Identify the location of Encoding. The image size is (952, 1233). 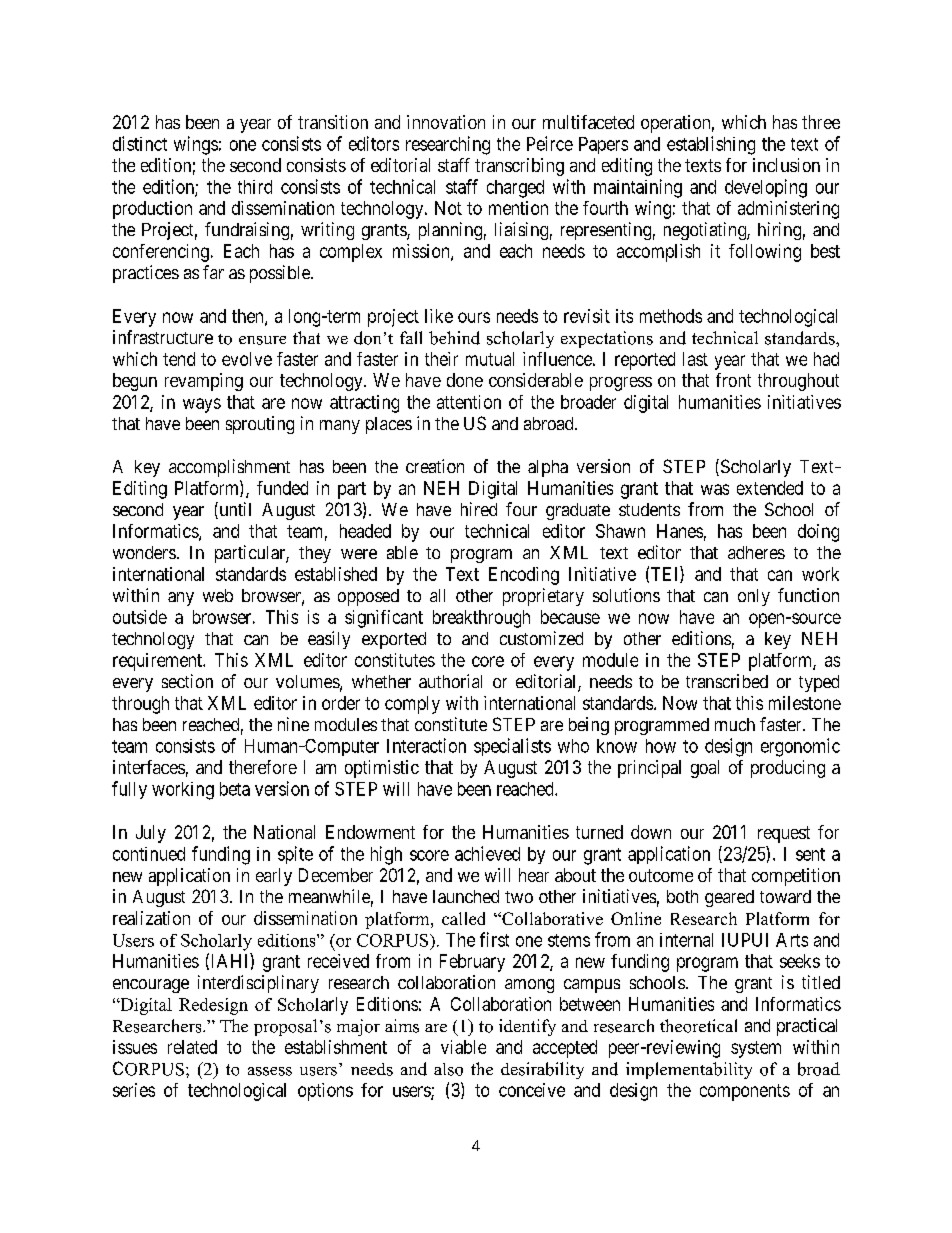
(524, 576).
